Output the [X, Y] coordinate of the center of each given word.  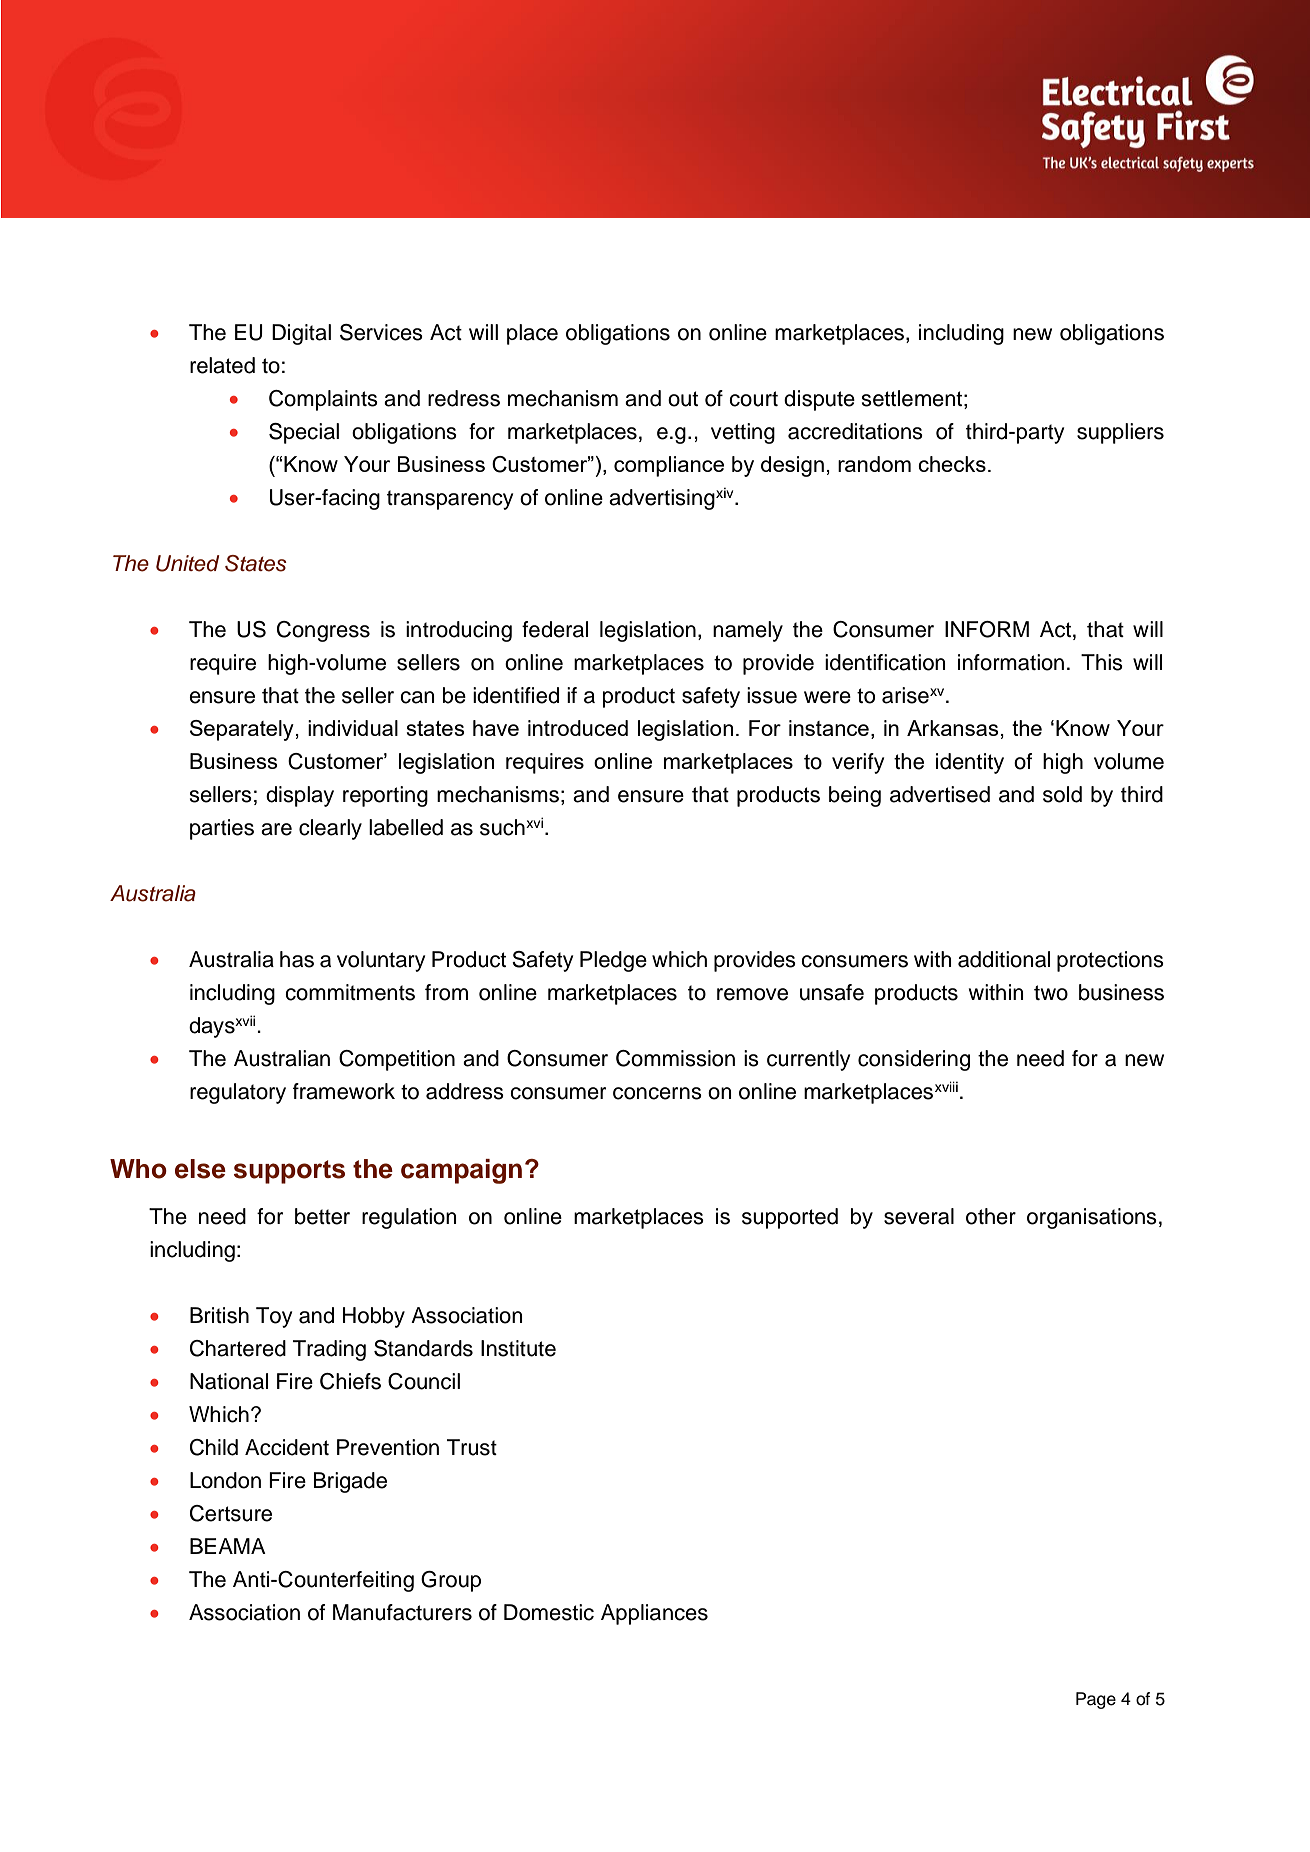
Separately [242, 730]
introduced [578, 728]
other [991, 1216]
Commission [675, 1058]
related [222, 365]
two [1051, 993]
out [683, 399]
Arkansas [953, 728]
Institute [518, 1348]
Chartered [238, 1348]
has [297, 959]
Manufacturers [402, 1612]
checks [952, 464]
